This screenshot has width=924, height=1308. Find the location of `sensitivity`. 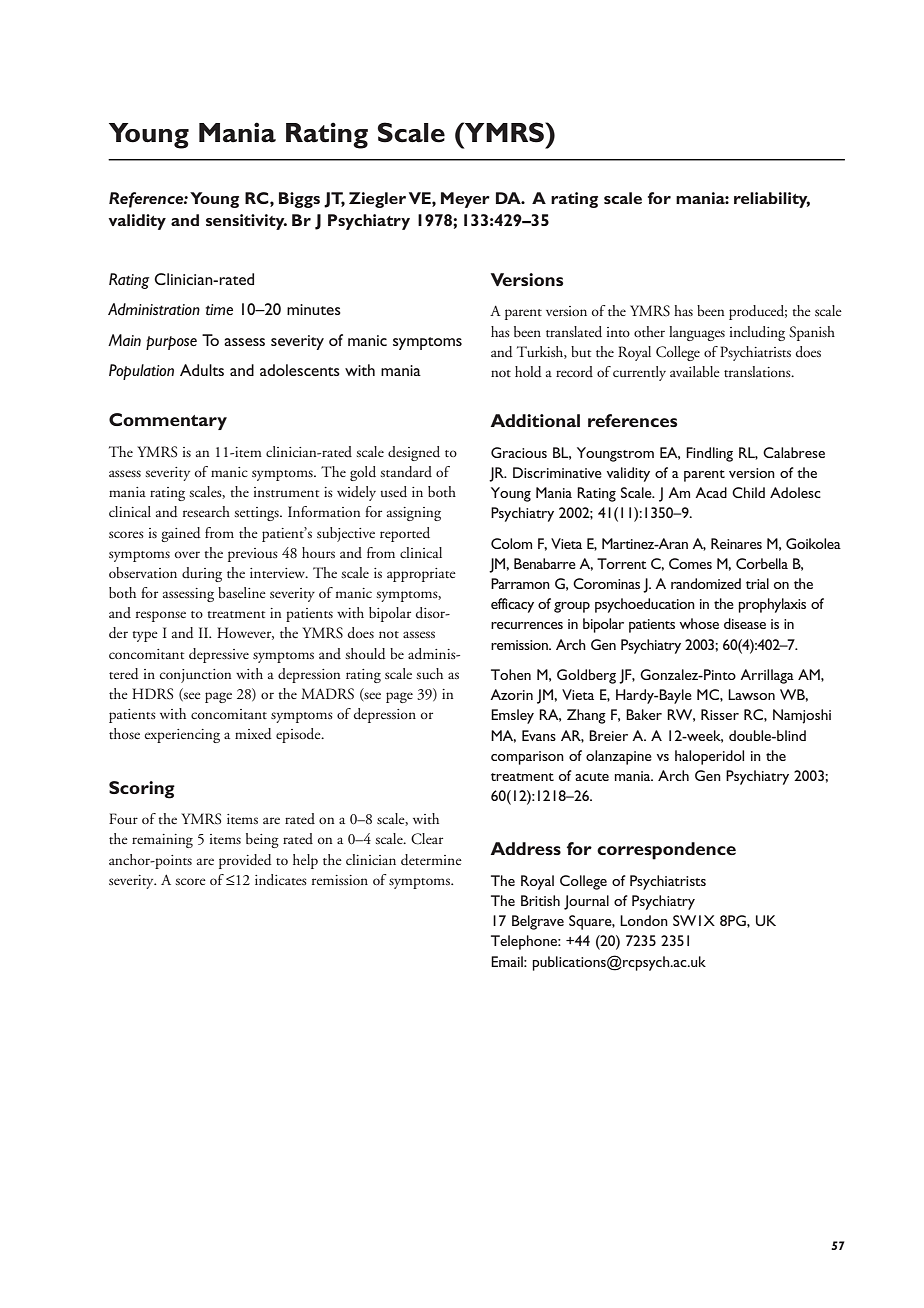

sensitivity is located at coordinates (246, 222).
